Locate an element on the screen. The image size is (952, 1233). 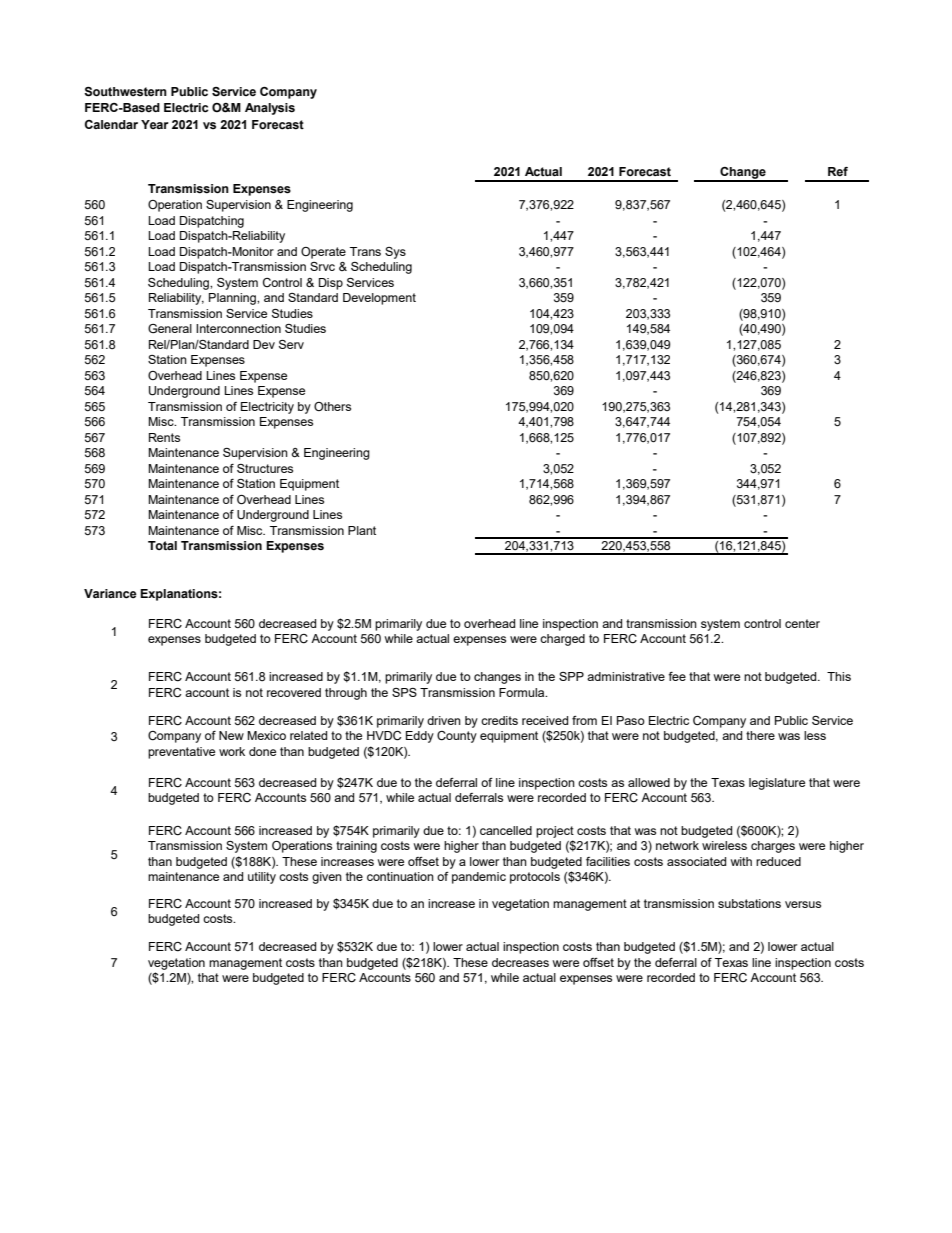
Ref is located at coordinates (838, 171).
